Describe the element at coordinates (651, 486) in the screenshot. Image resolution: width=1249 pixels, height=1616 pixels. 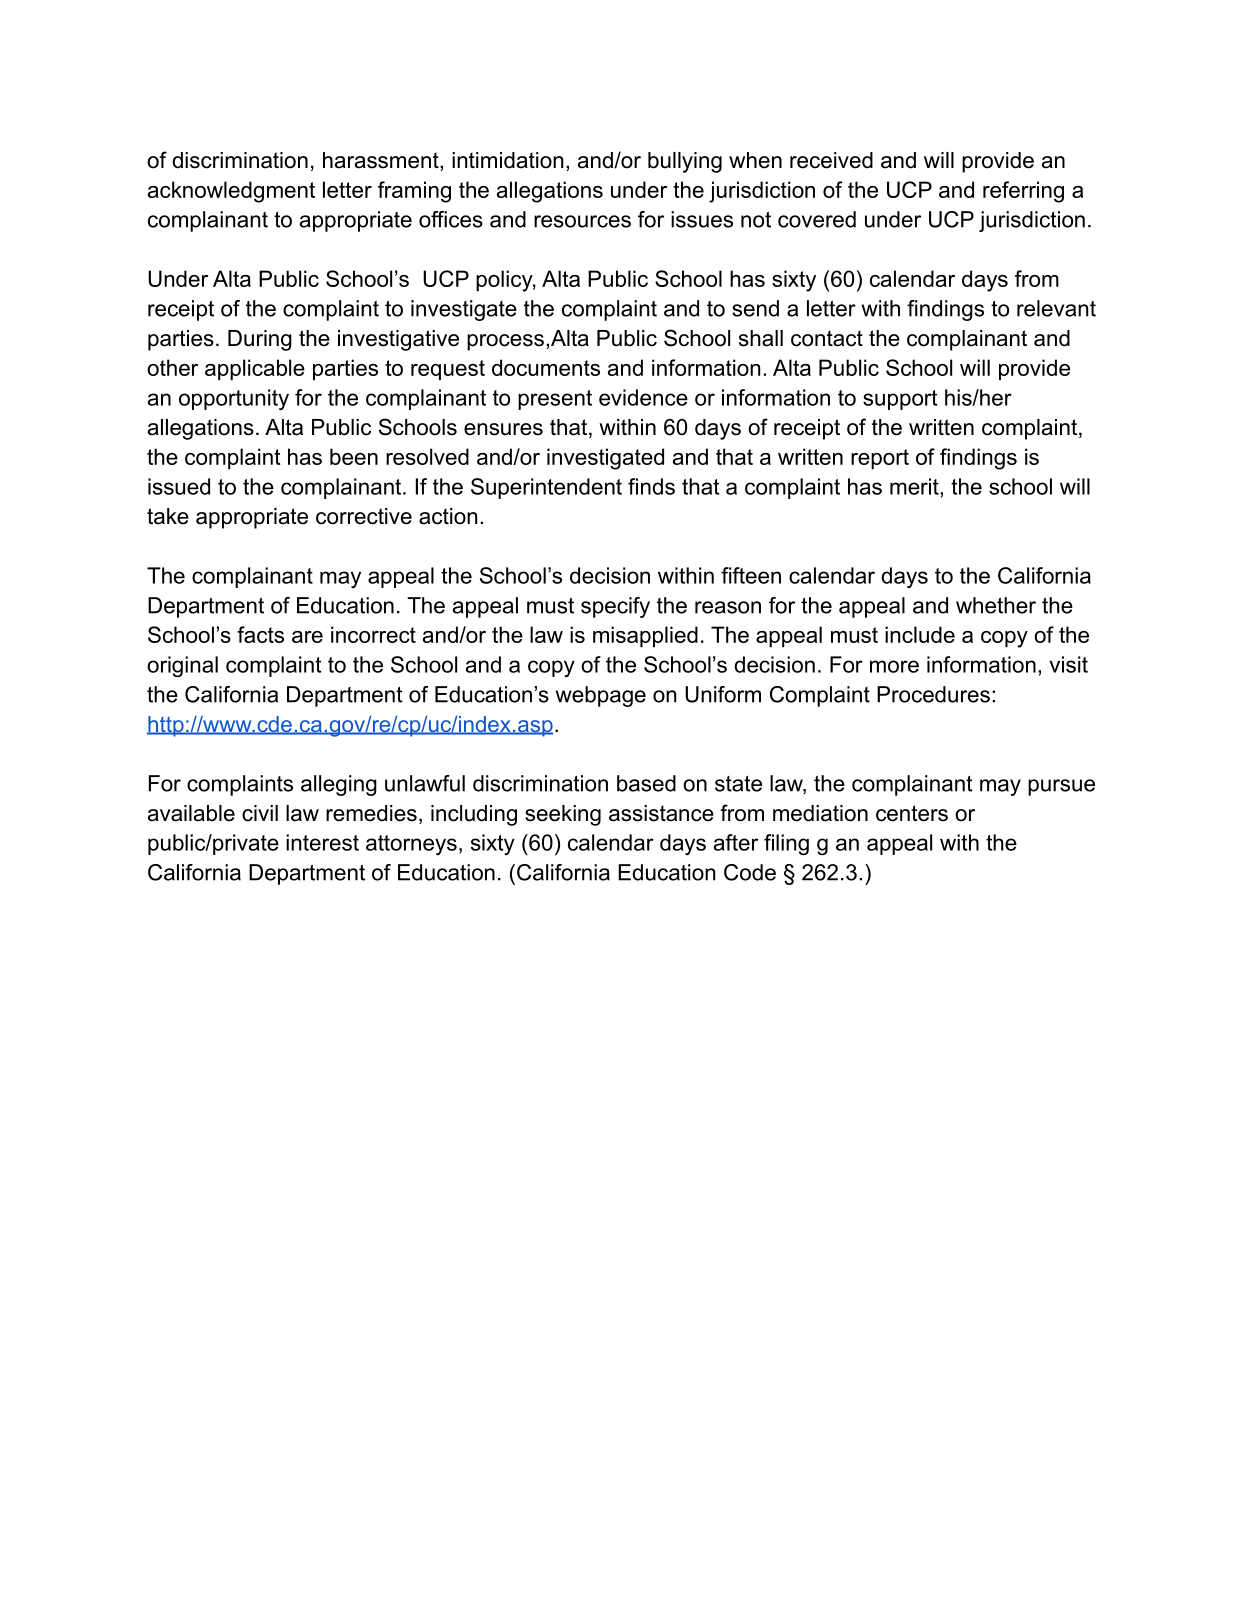
I see `finds` at that location.
